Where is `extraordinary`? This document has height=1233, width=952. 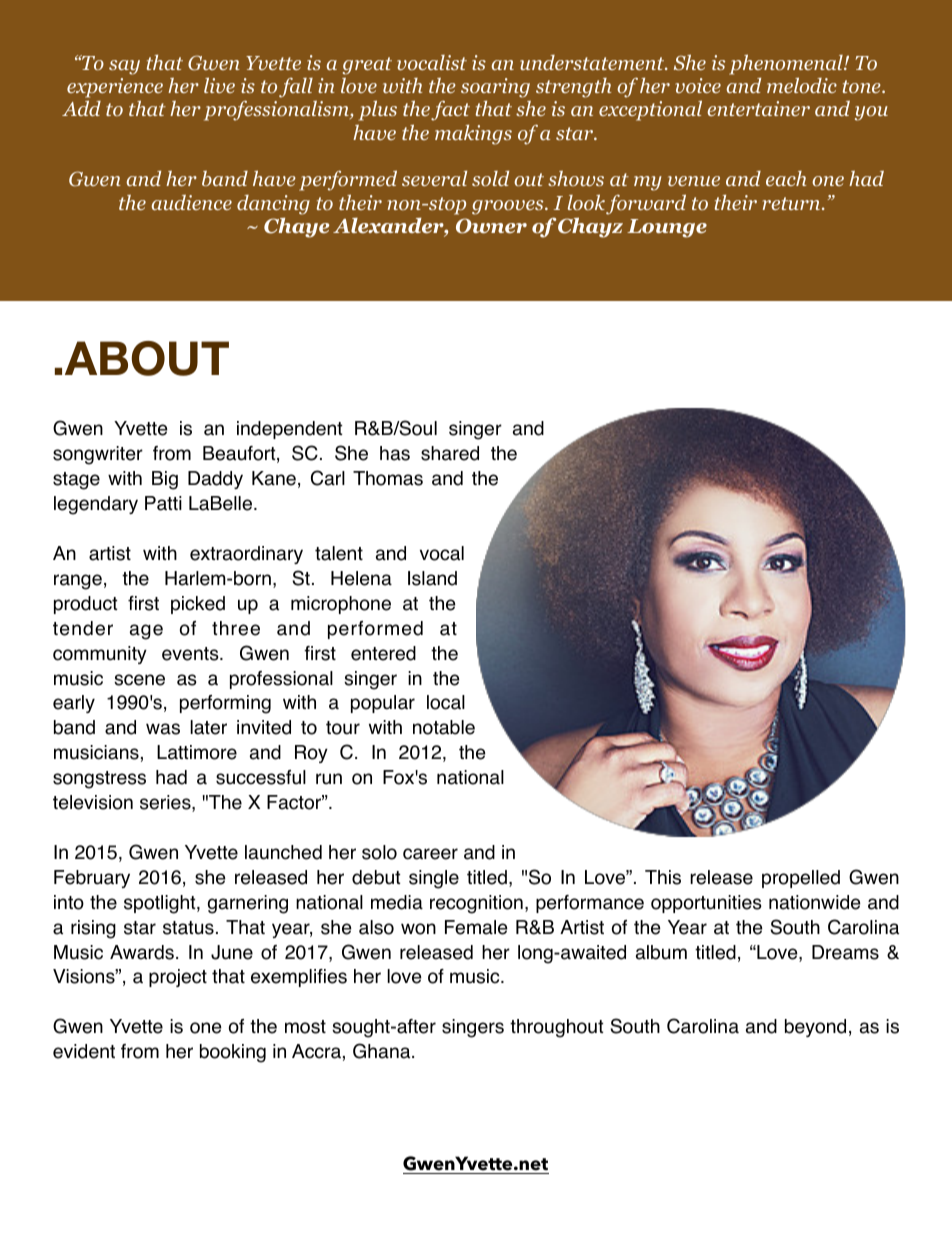
extraordinary is located at coordinates (246, 555).
